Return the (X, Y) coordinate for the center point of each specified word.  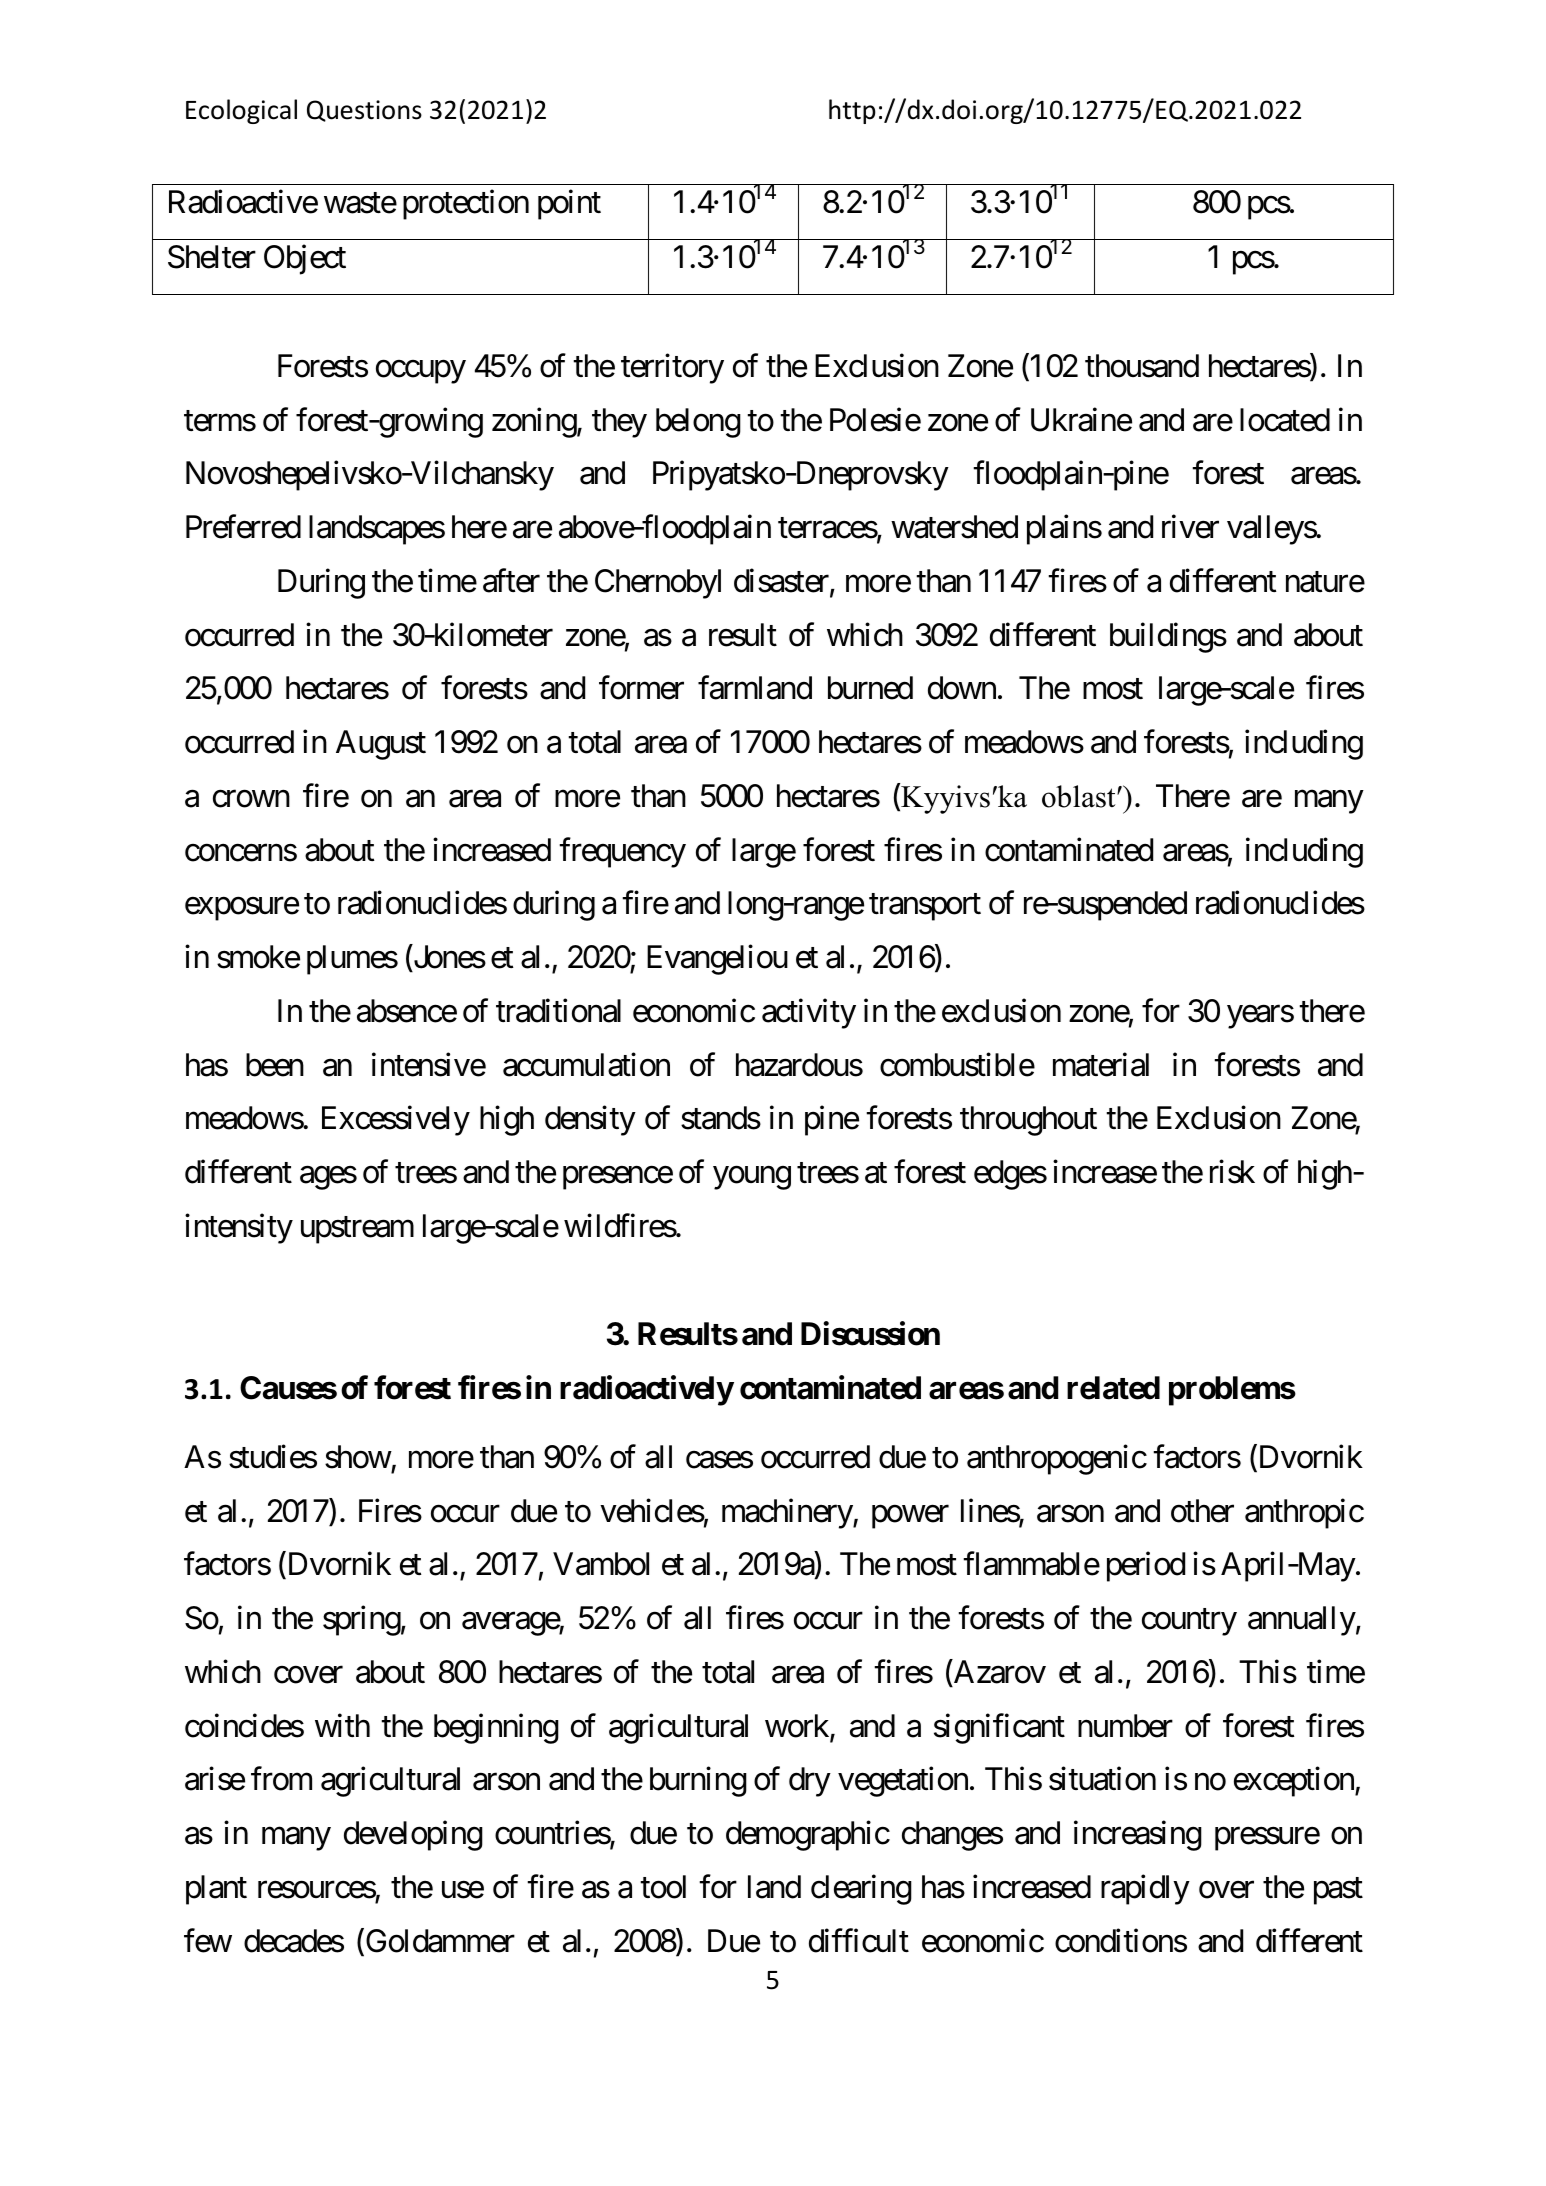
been (275, 1065)
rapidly (1145, 1889)
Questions (364, 111)
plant (216, 1890)
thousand (1142, 366)
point (569, 205)
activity (809, 1014)
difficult (859, 1940)
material (1101, 1064)
